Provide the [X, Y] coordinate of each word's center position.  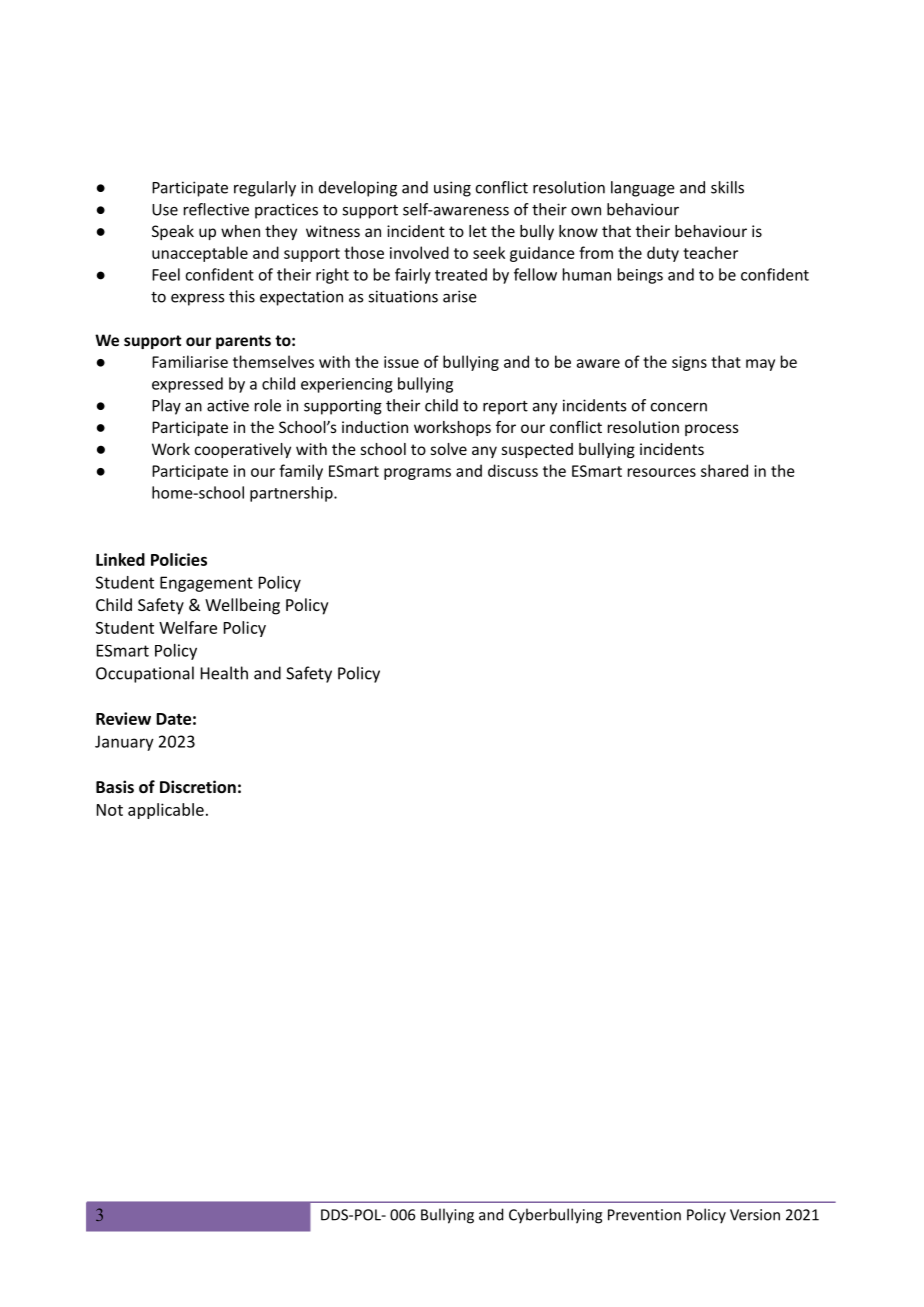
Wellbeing [242, 606]
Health [224, 673]
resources [662, 472]
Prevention [644, 1215]
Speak [173, 232]
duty [663, 254]
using [452, 189]
